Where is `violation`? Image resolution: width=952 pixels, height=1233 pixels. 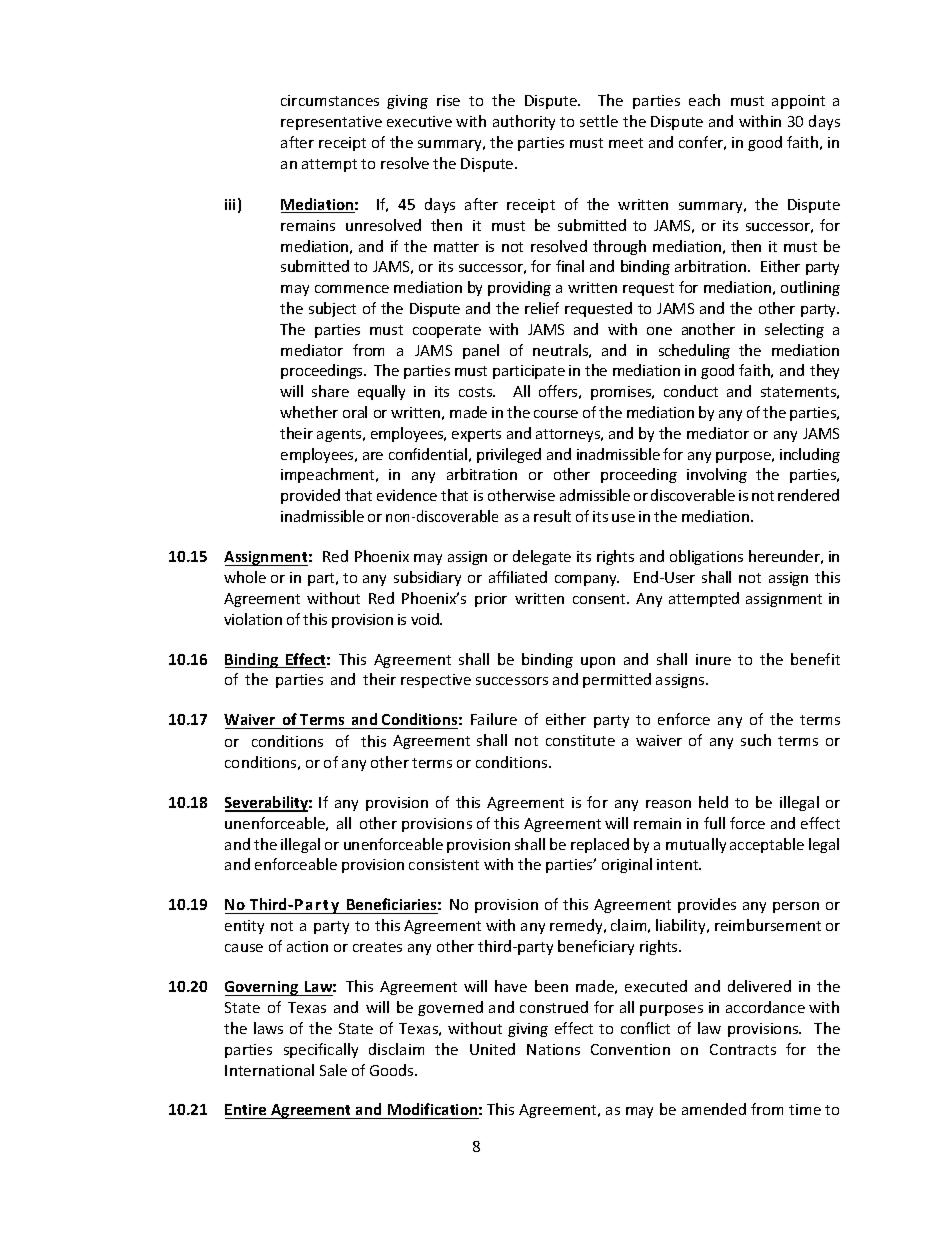
violation is located at coordinates (253, 619).
